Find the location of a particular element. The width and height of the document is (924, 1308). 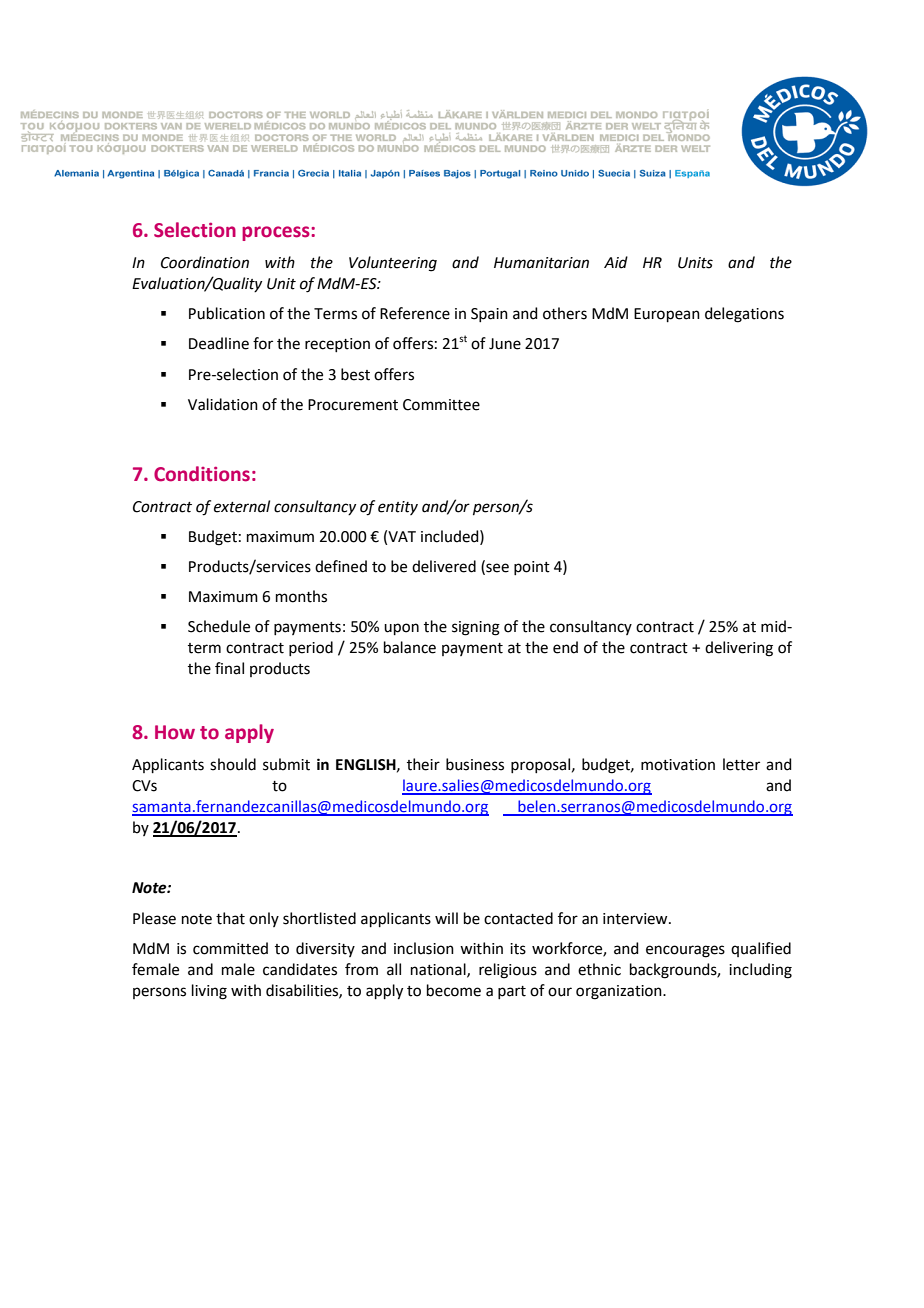

Aid is located at coordinates (616, 262).
